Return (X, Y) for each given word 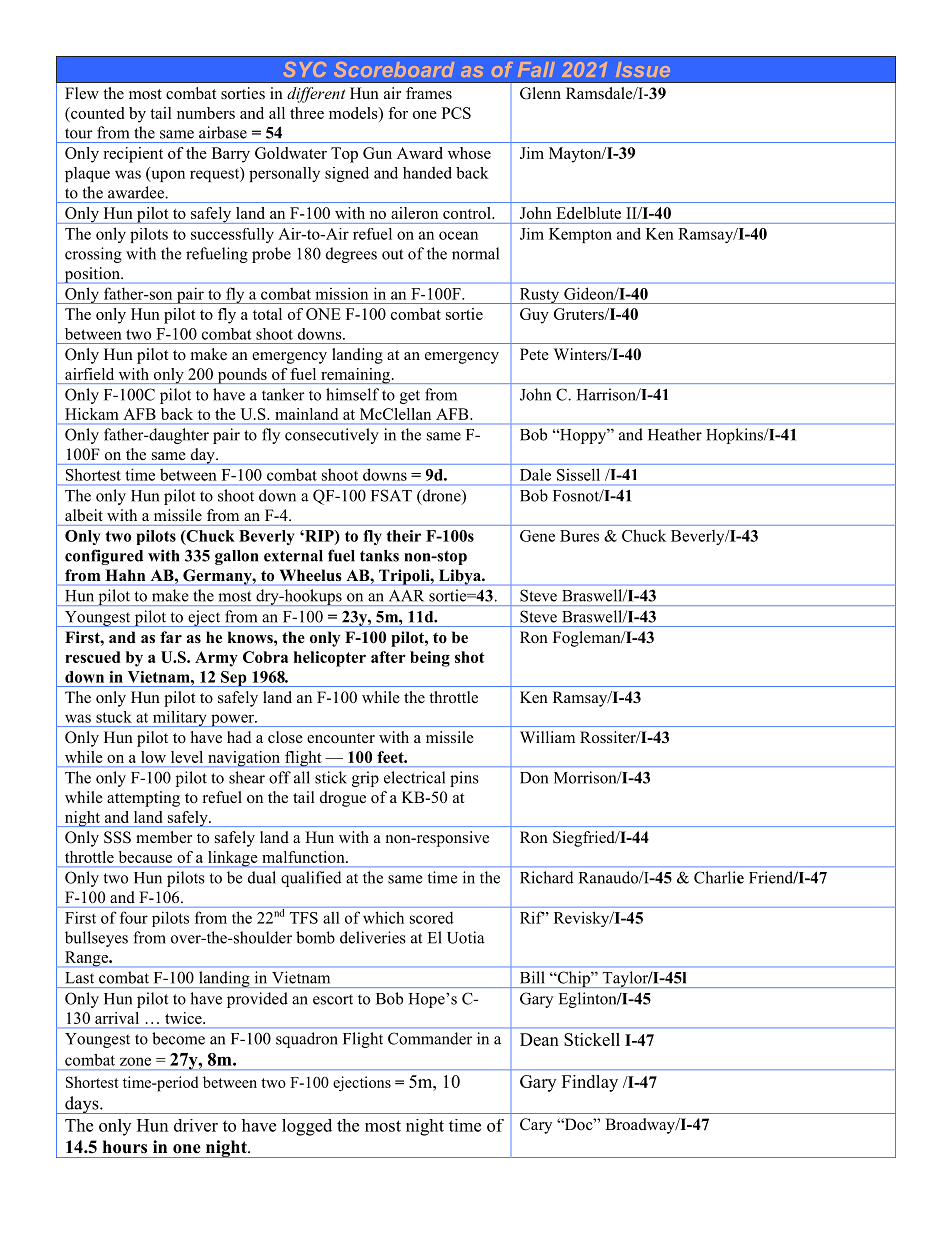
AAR (406, 595)
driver (196, 1125)
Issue (643, 69)
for (398, 113)
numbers (206, 113)
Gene (537, 536)
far (171, 637)
